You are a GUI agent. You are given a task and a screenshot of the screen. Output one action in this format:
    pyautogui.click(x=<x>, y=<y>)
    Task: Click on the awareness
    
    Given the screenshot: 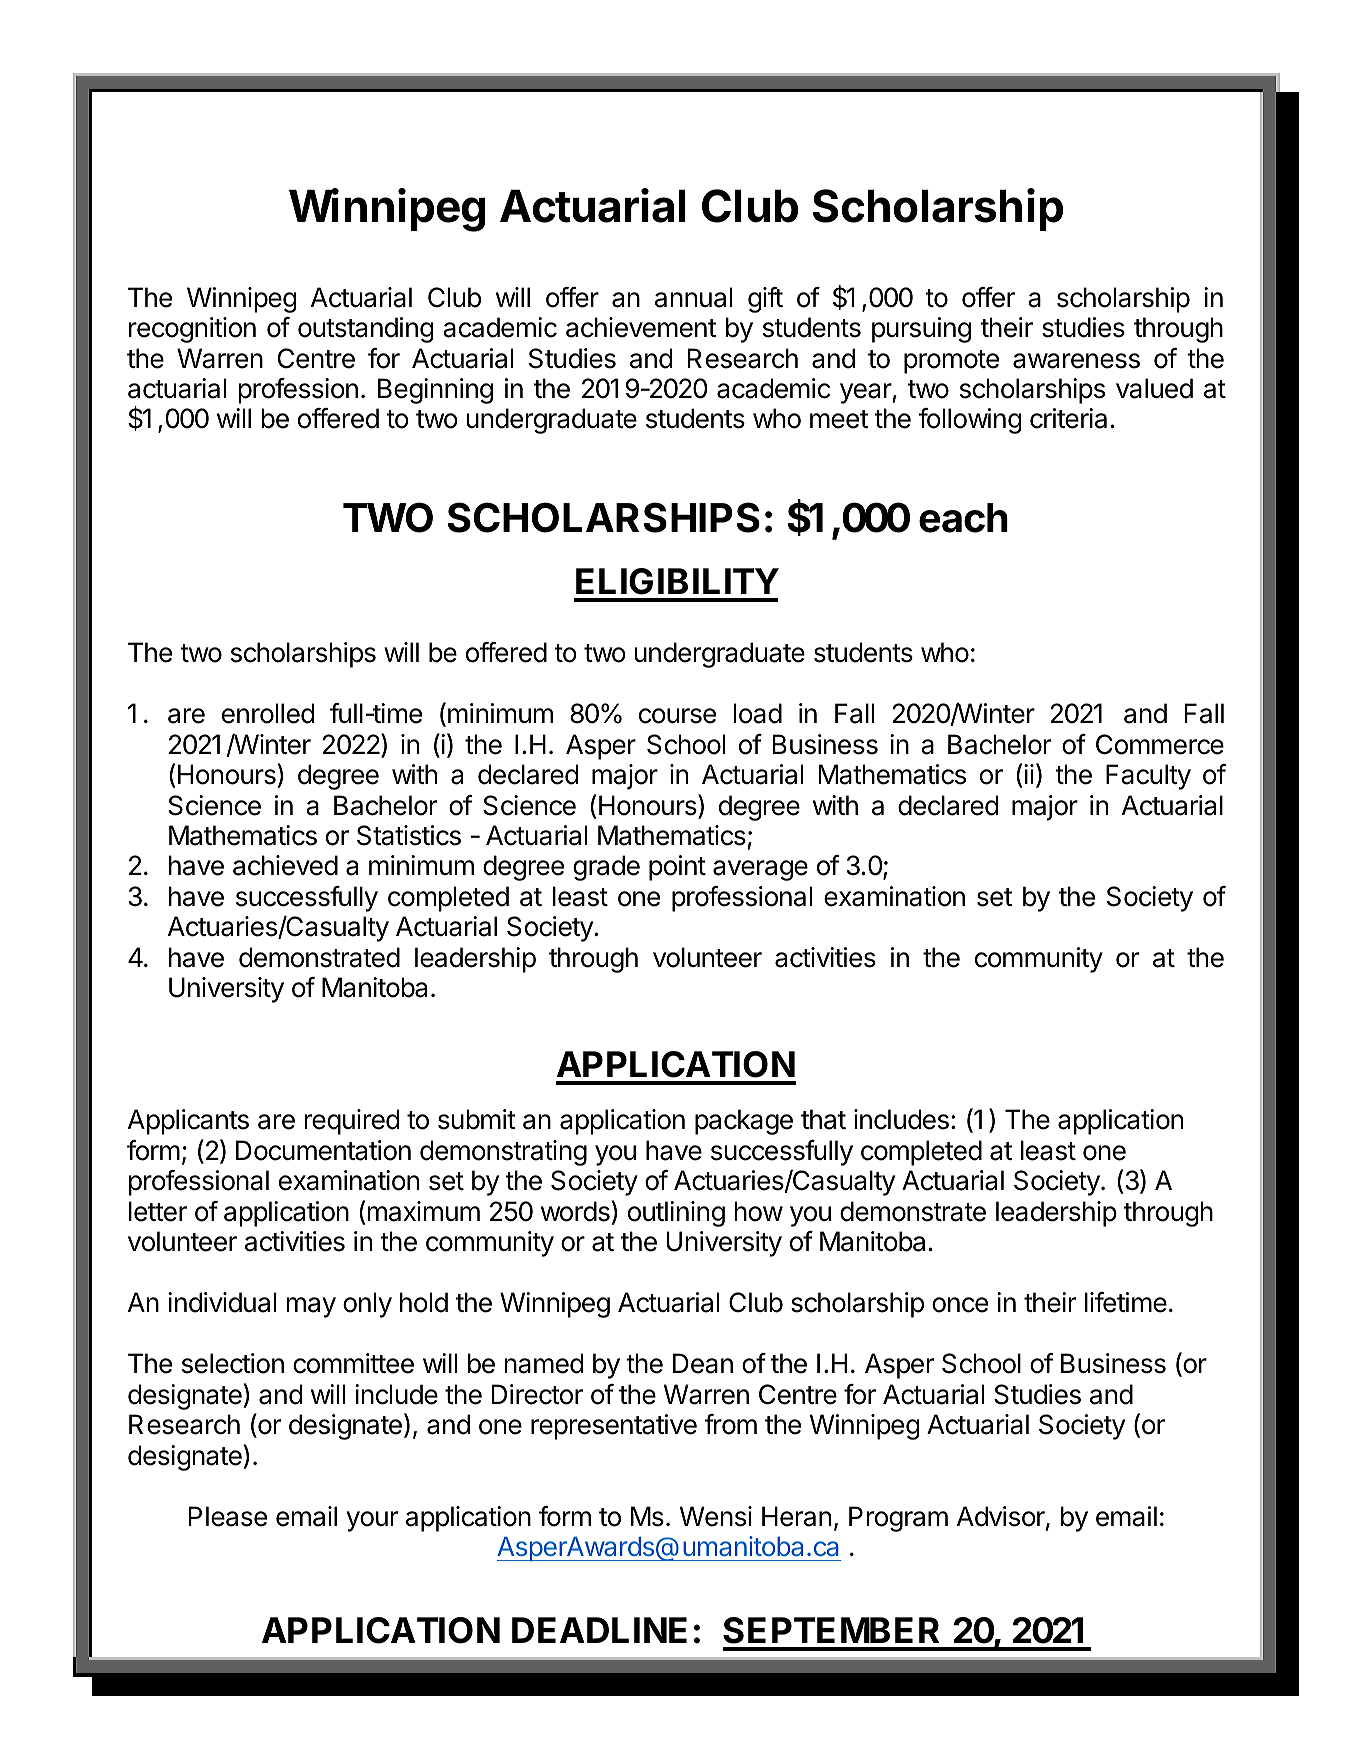 What is the action you would take?
    pyautogui.click(x=1076, y=361)
